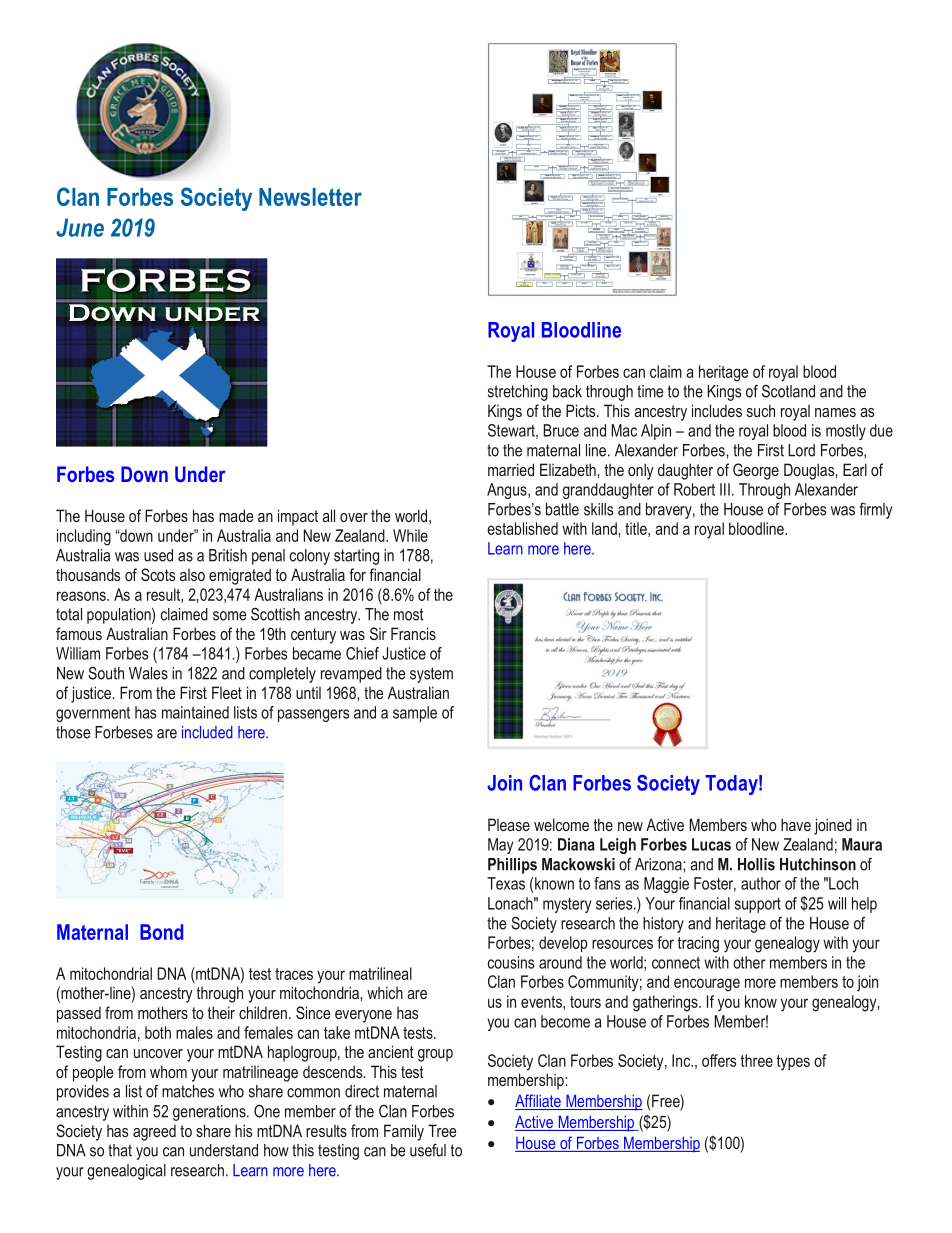 The image size is (952, 1233). I want to click on Tree, so click(442, 1130).
